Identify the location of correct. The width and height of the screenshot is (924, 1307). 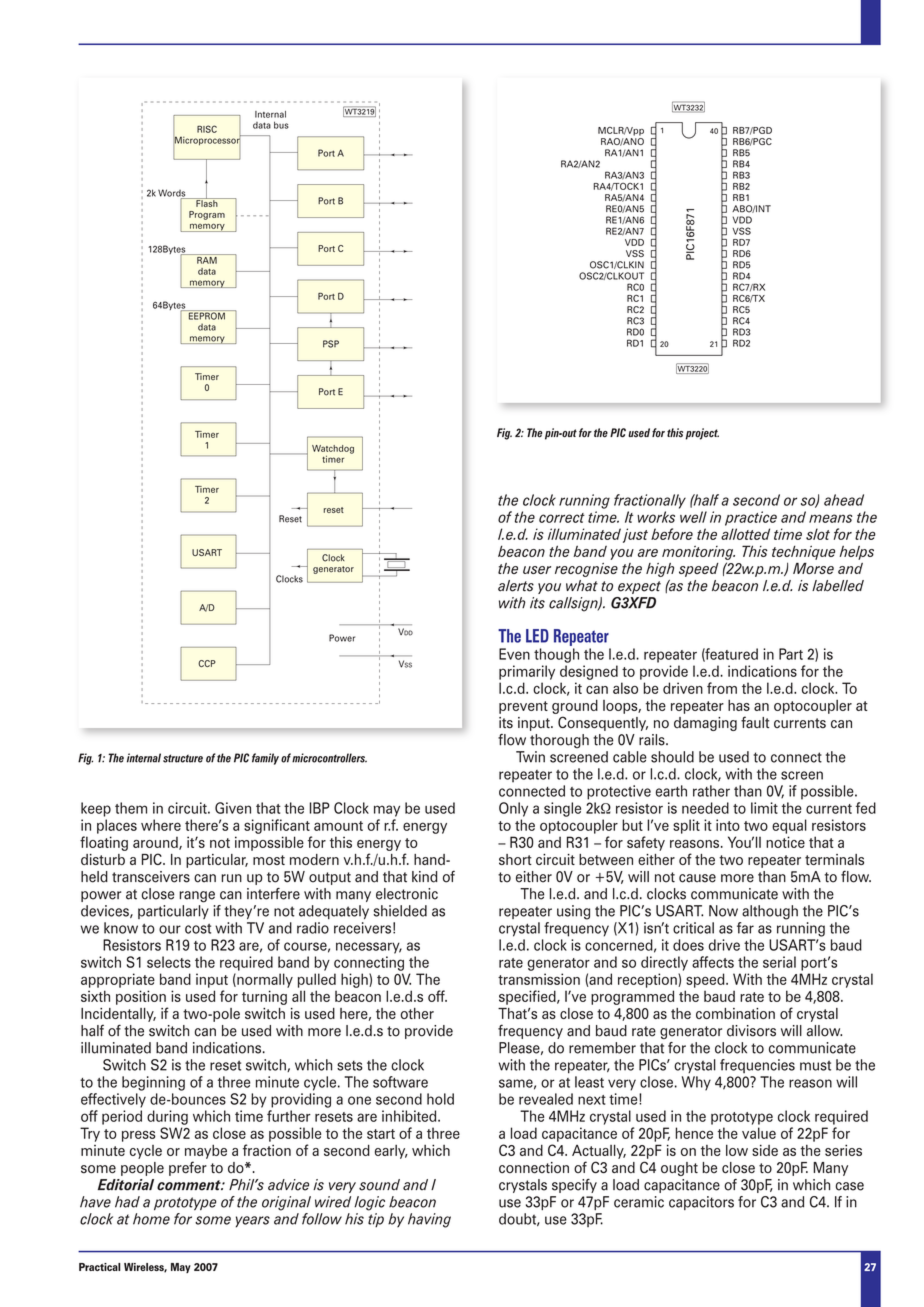
(562, 518).
